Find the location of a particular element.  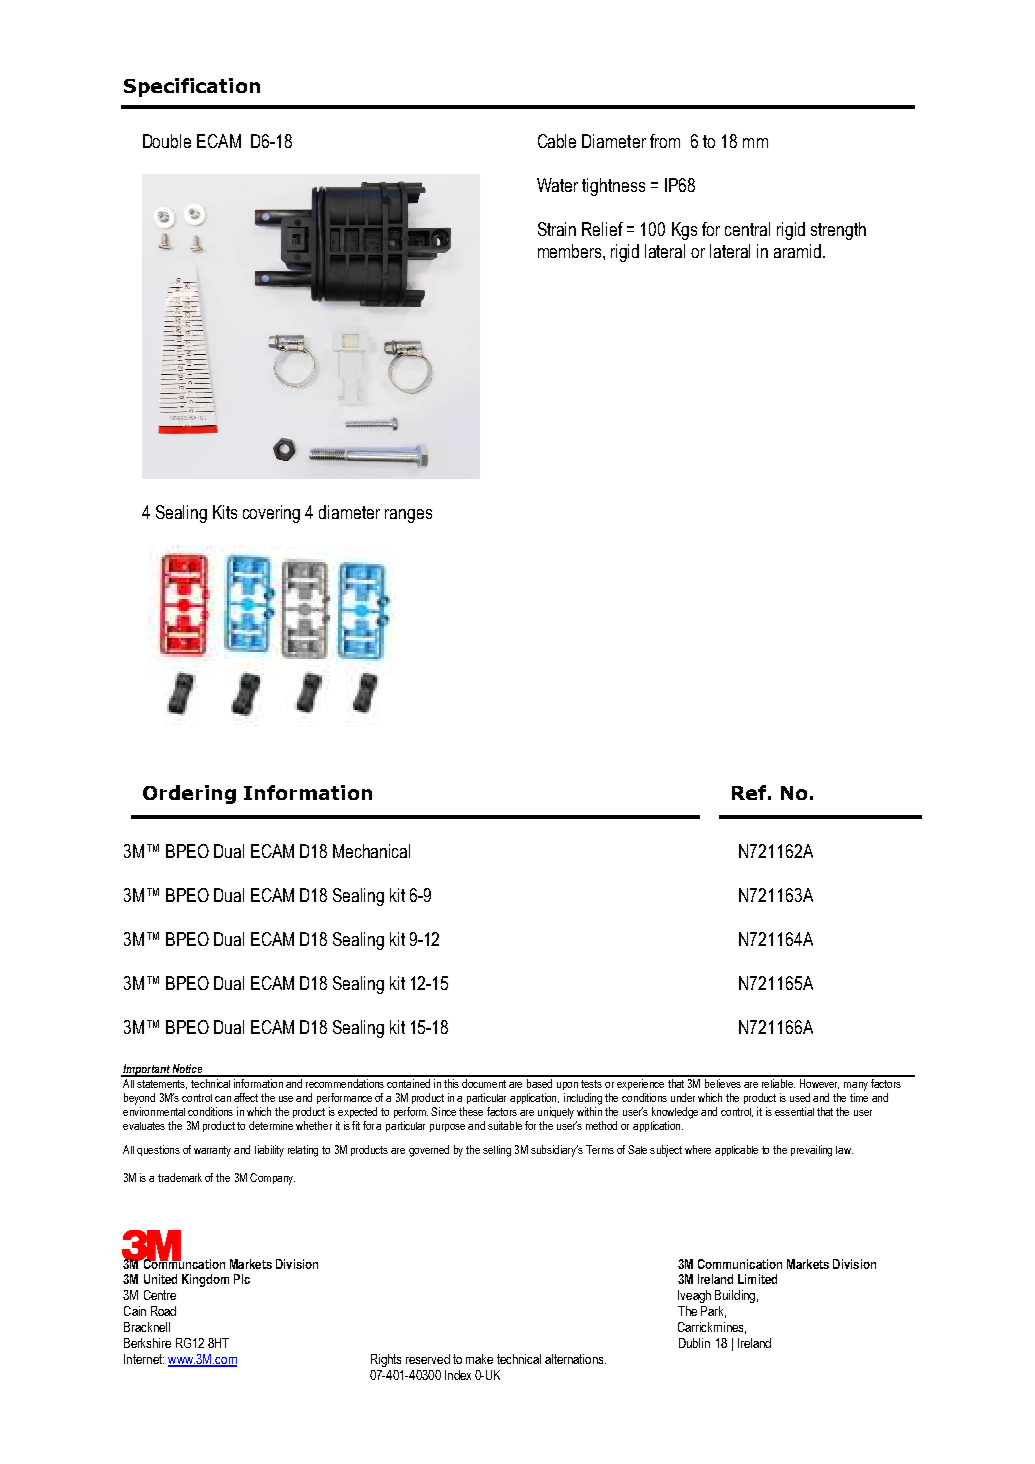

Road is located at coordinates (163, 1311).
